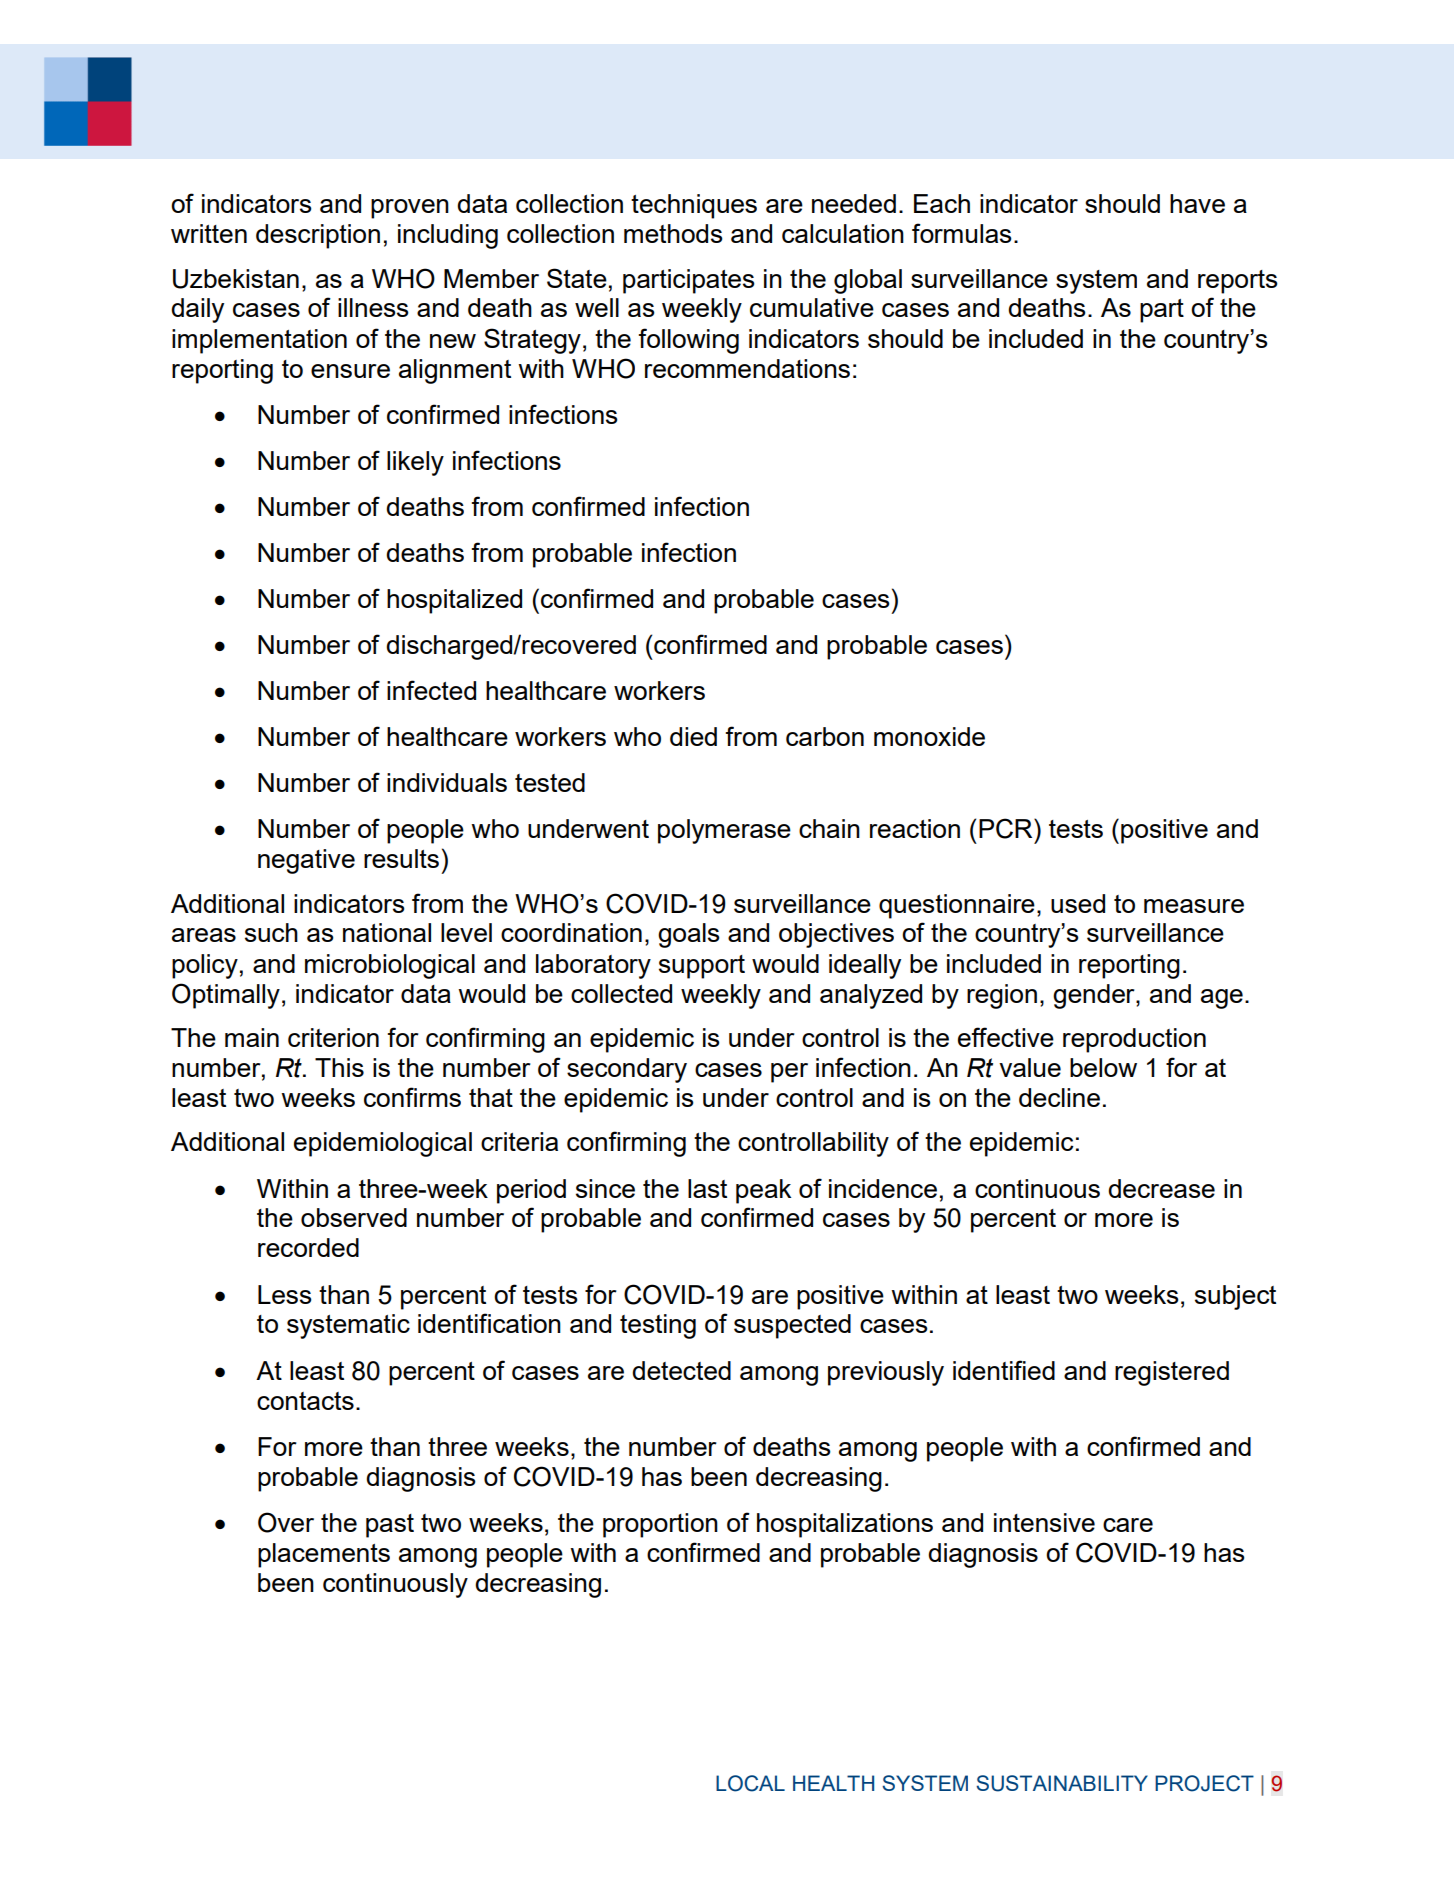 The image size is (1454, 1881). What do you see at coordinates (1161, 1188) in the document?
I see `decrease` at bounding box center [1161, 1188].
